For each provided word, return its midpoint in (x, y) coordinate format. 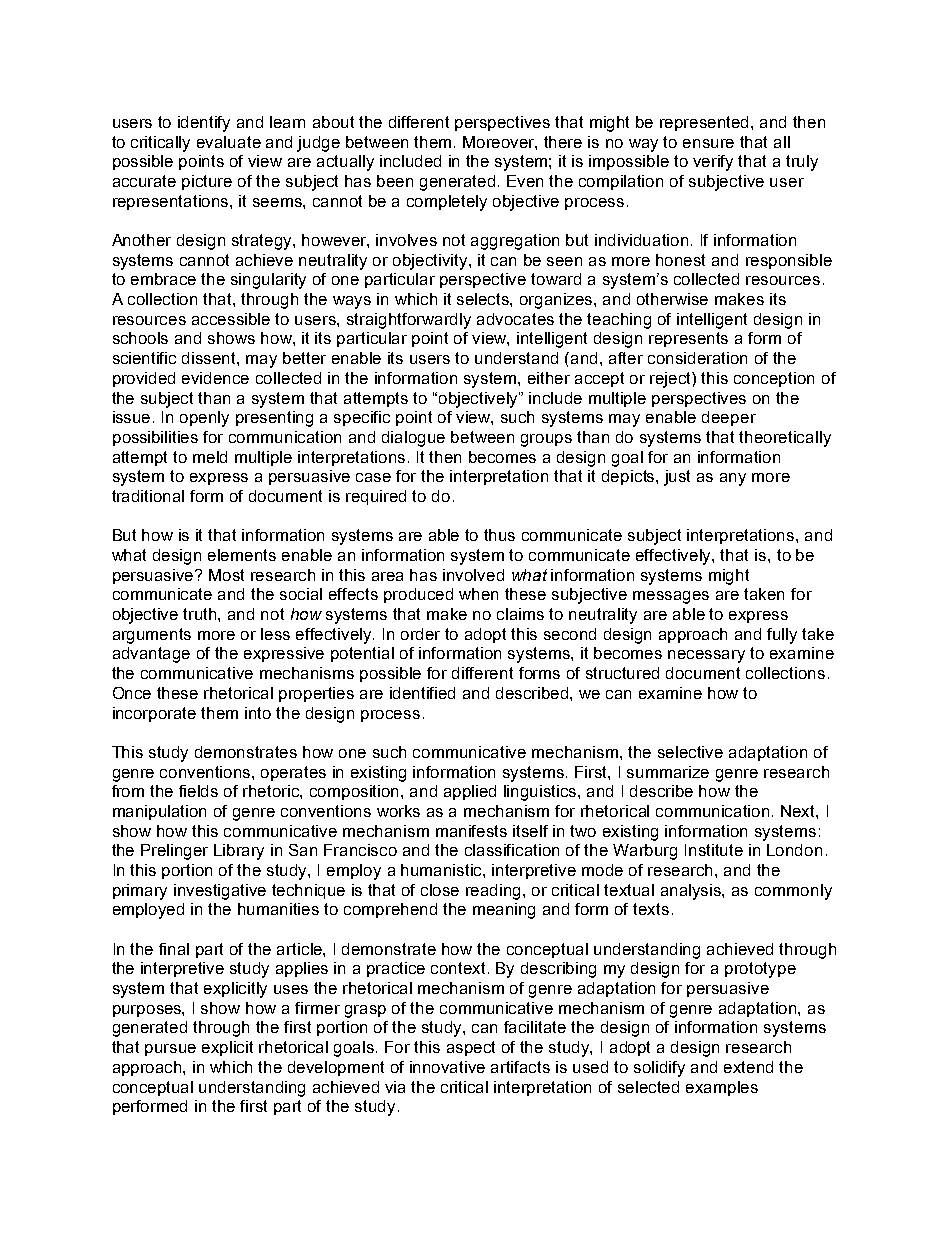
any (733, 479)
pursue (170, 1050)
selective (690, 752)
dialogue (413, 439)
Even (525, 181)
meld (210, 457)
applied (470, 792)
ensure (708, 143)
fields (198, 791)
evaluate (229, 142)
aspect (471, 1048)
